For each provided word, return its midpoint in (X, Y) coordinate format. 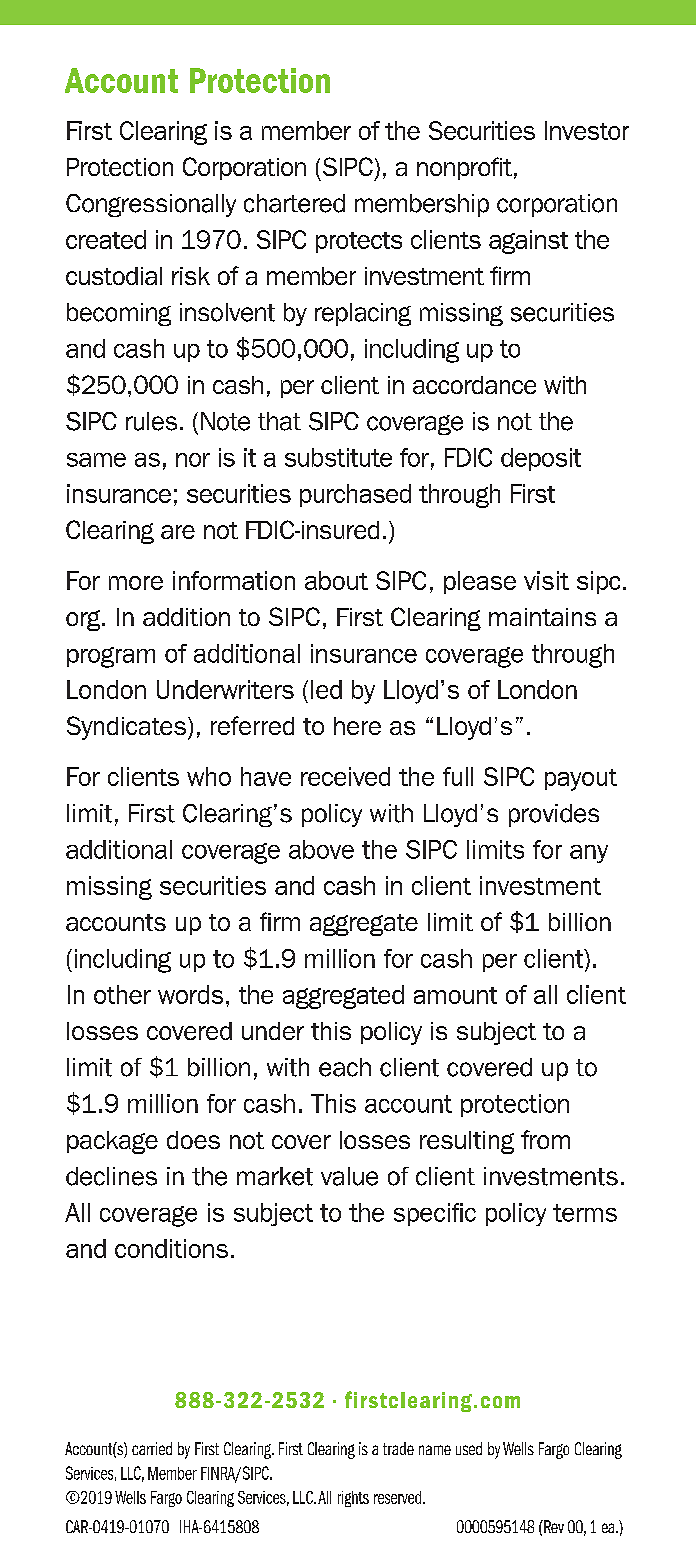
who (209, 776)
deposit (541, 459)
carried (152, 1448)
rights (353, 1499)
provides (554, 815)
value (349, 1176)
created (106, 239)
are (178, 532)
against (528, 242)
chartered (294, 203)
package (112, 1142)
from (545, 1139)
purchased (355, 495)
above (321, 849)
